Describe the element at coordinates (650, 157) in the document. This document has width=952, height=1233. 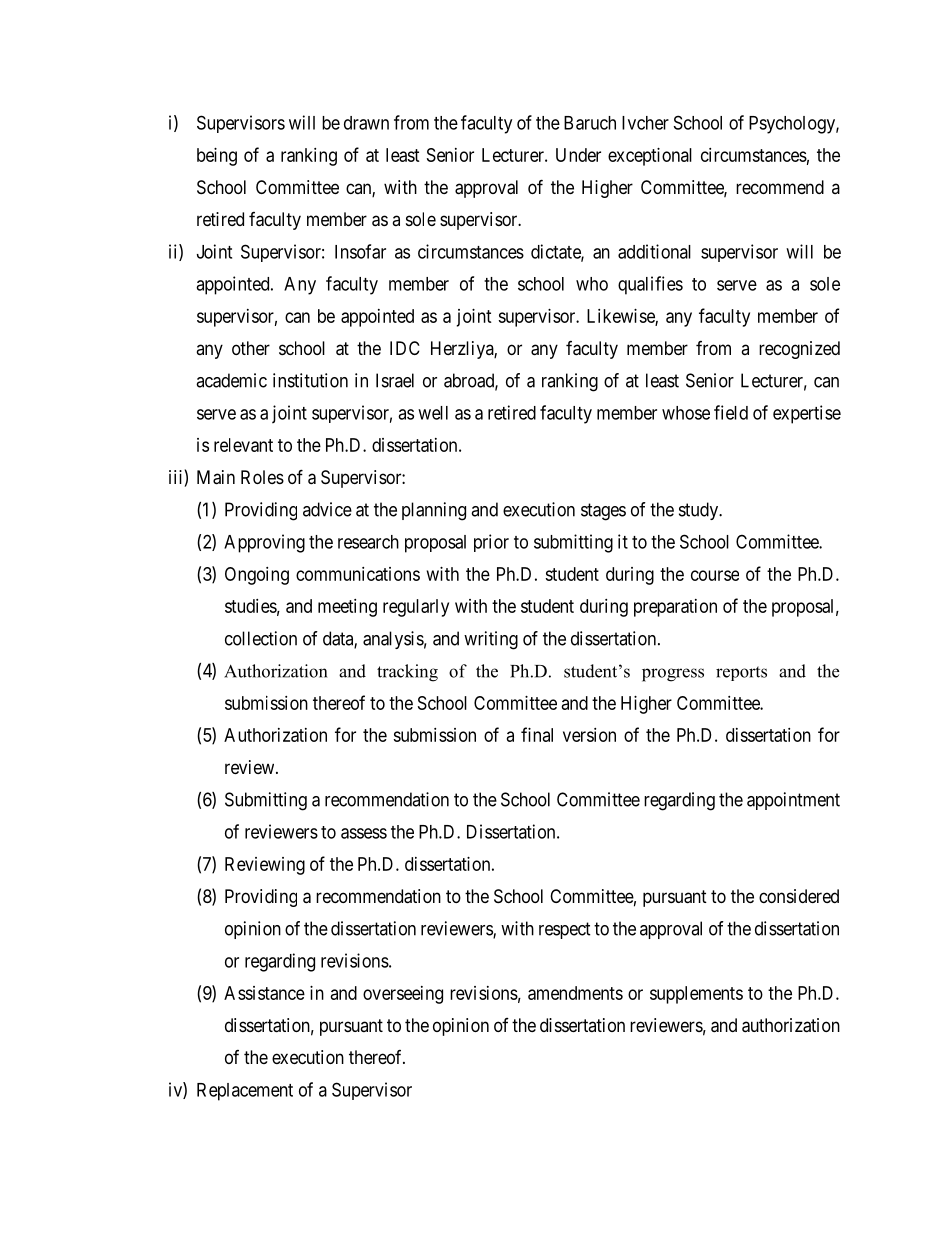
I see `exceptional` at that location.
